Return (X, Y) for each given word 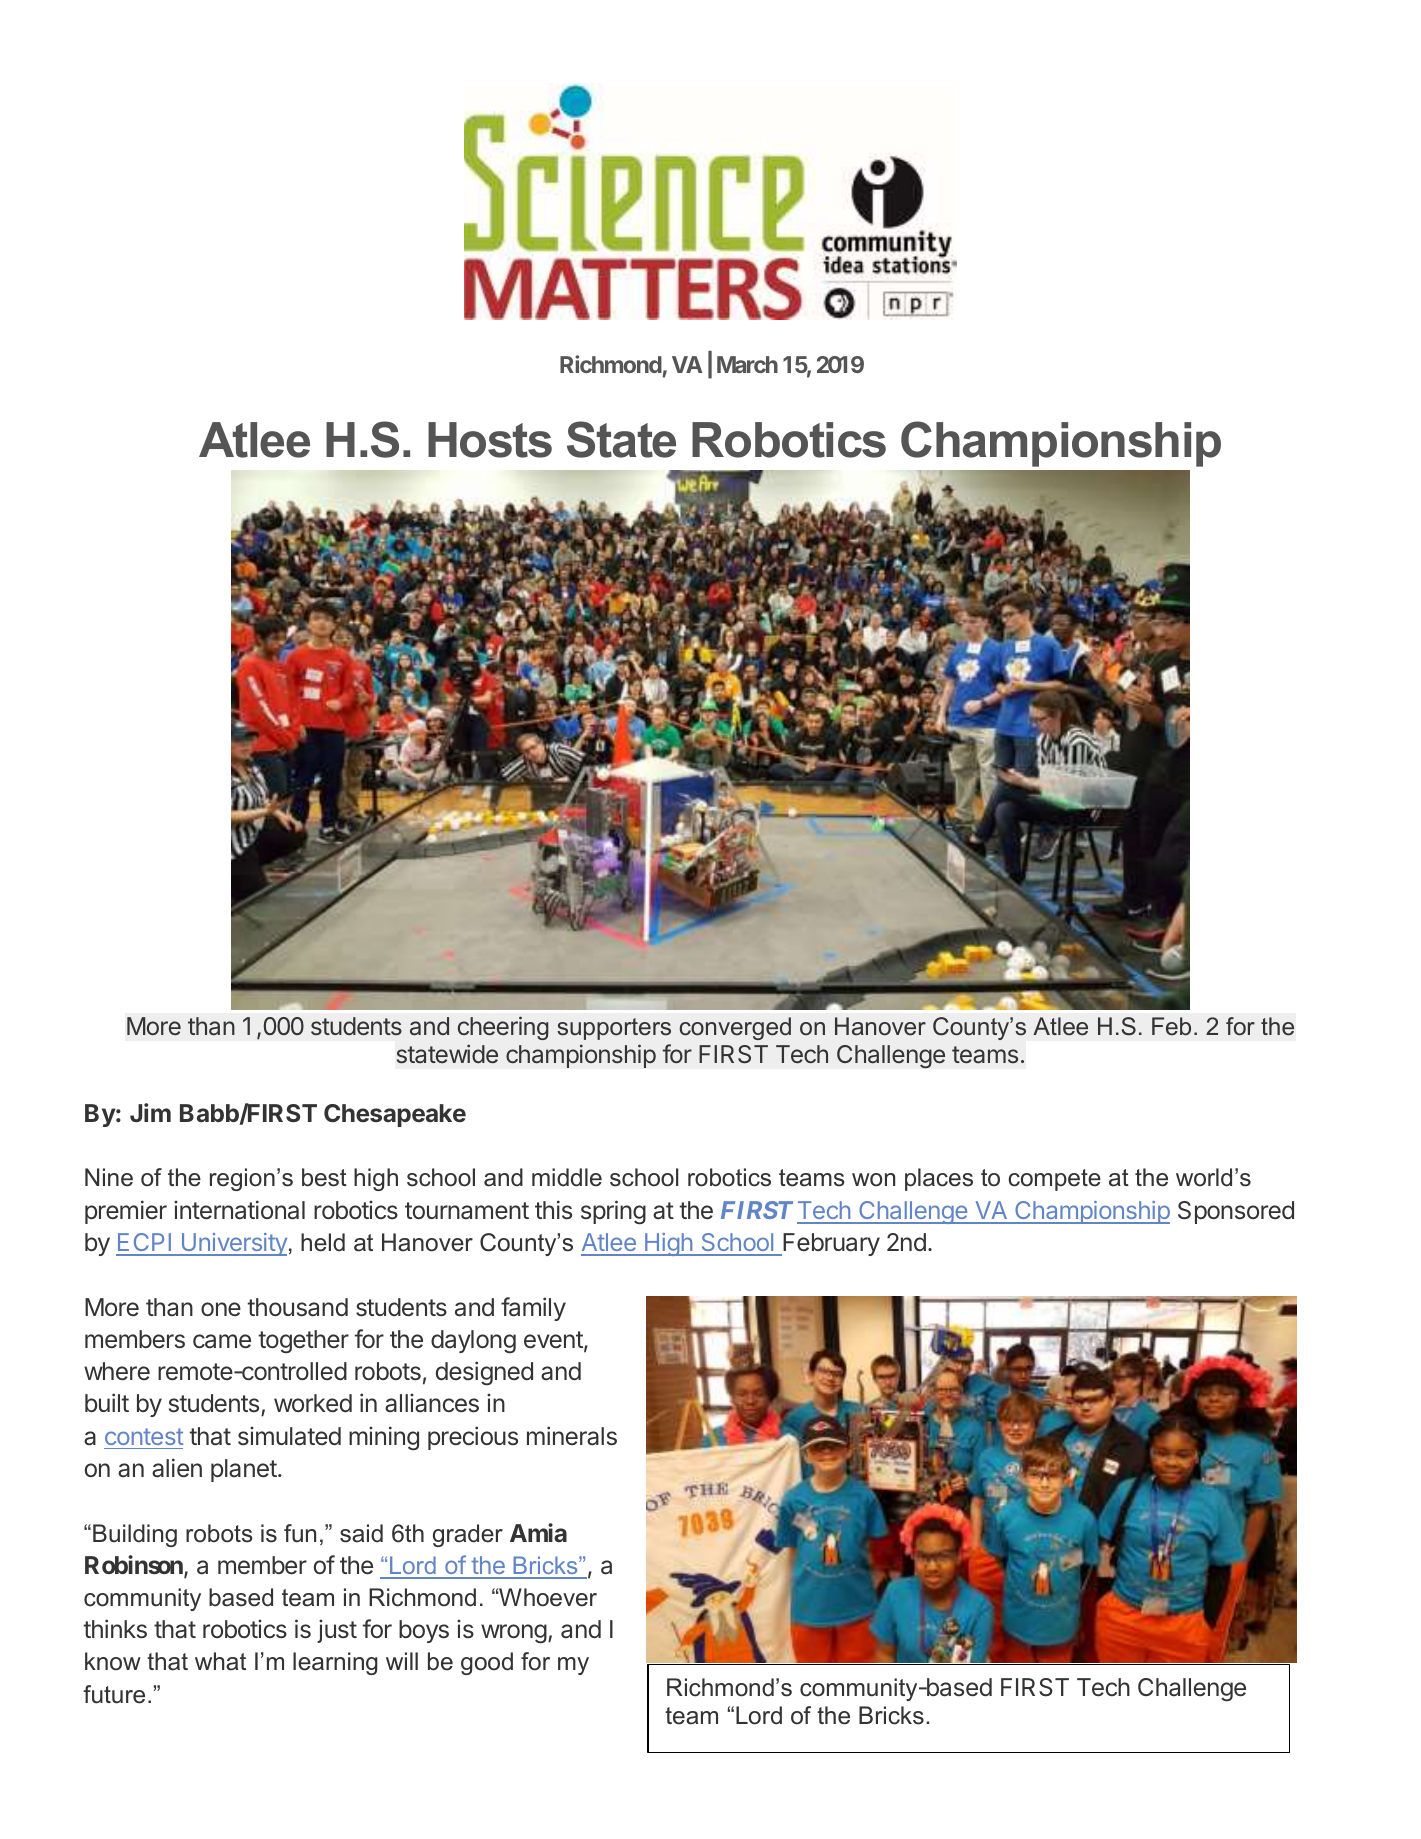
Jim (150, 1112)
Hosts (490, 440)
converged (735, 1028)
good (487, 1663)
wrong (514, 1634)
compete (1054, 1180)
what (220, 1661)
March (747, 364)
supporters (614, 1029)
